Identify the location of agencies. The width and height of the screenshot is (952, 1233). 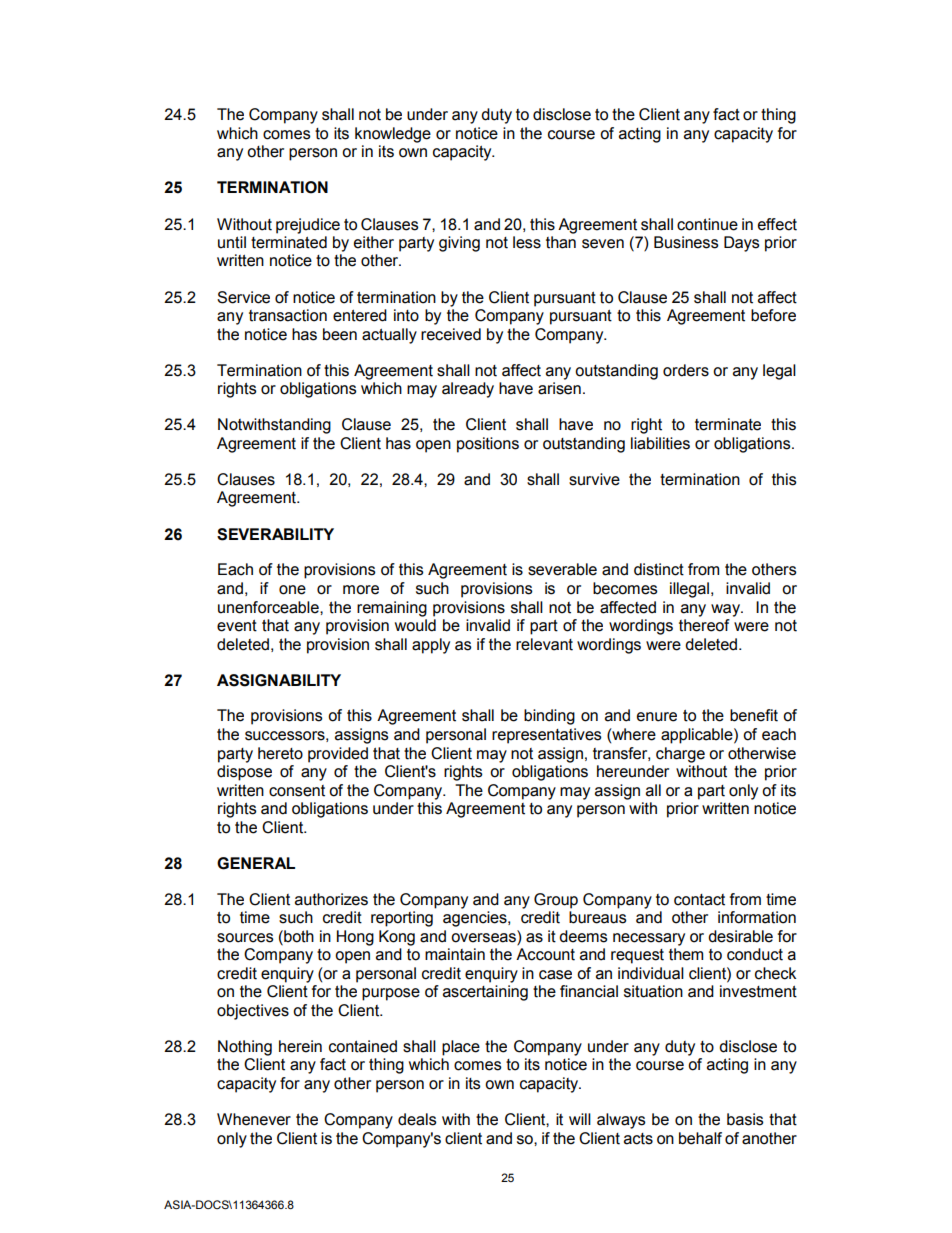
(476, 919).
